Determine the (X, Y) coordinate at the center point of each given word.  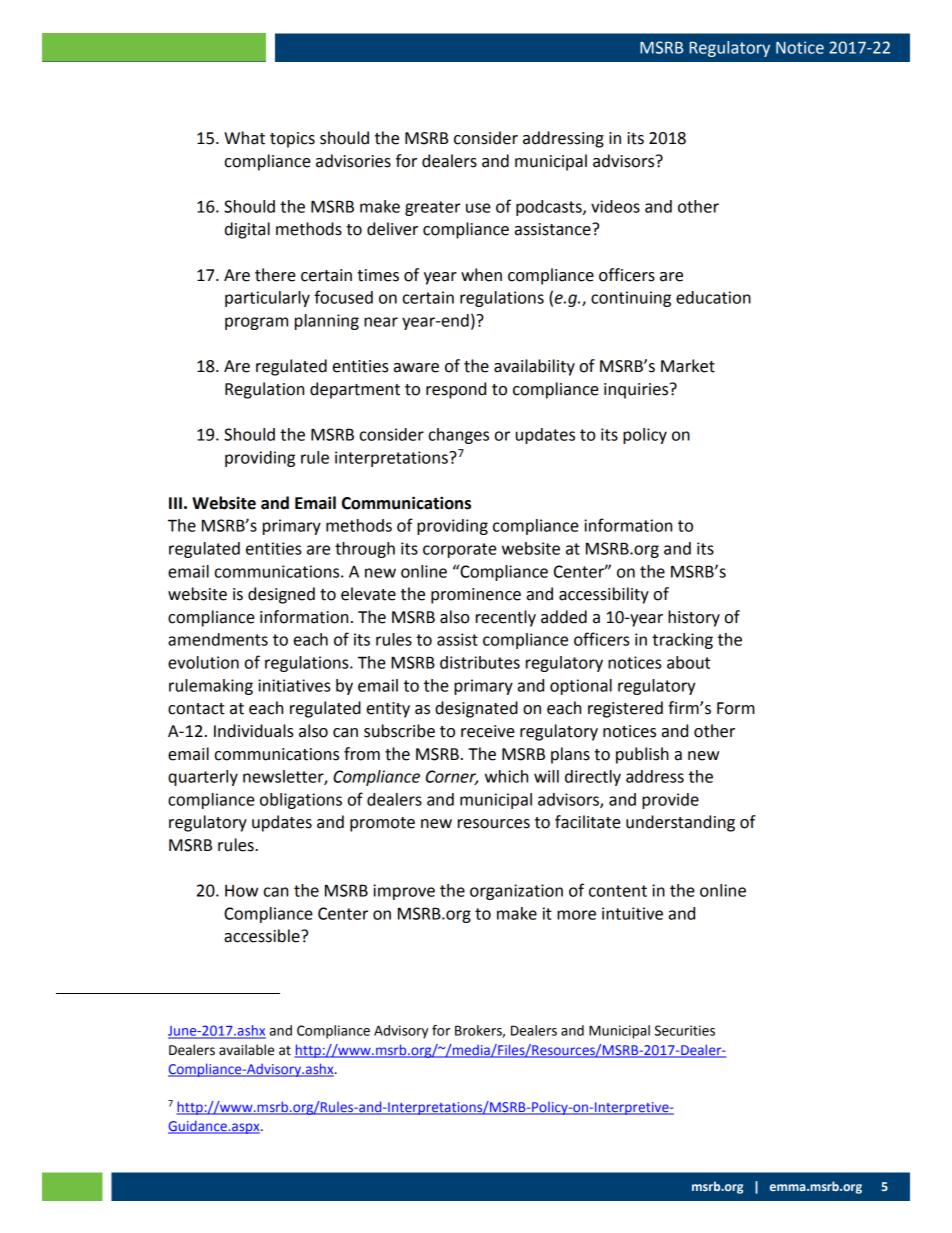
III (175, 503)
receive (488, 731)
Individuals (254, 731)
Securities (685, 1030)
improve (404, 892)
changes (459, 436)
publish (642, 755)
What (244, 138)
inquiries (637, 391)
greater (433, 208)
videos (615, 206)
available (246, 1050)
